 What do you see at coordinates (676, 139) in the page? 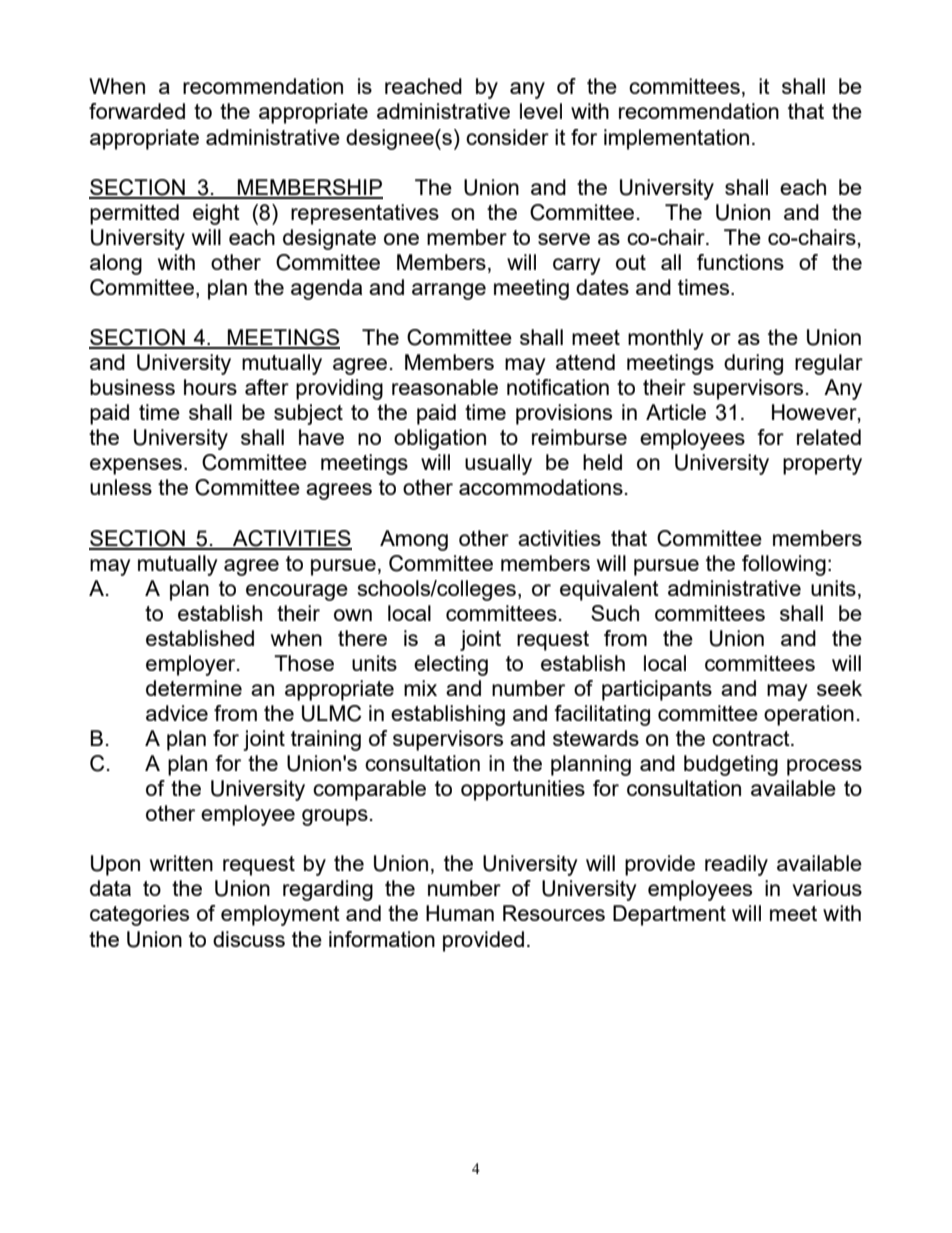
I see `implementation` at bounding box center [676, 139].
